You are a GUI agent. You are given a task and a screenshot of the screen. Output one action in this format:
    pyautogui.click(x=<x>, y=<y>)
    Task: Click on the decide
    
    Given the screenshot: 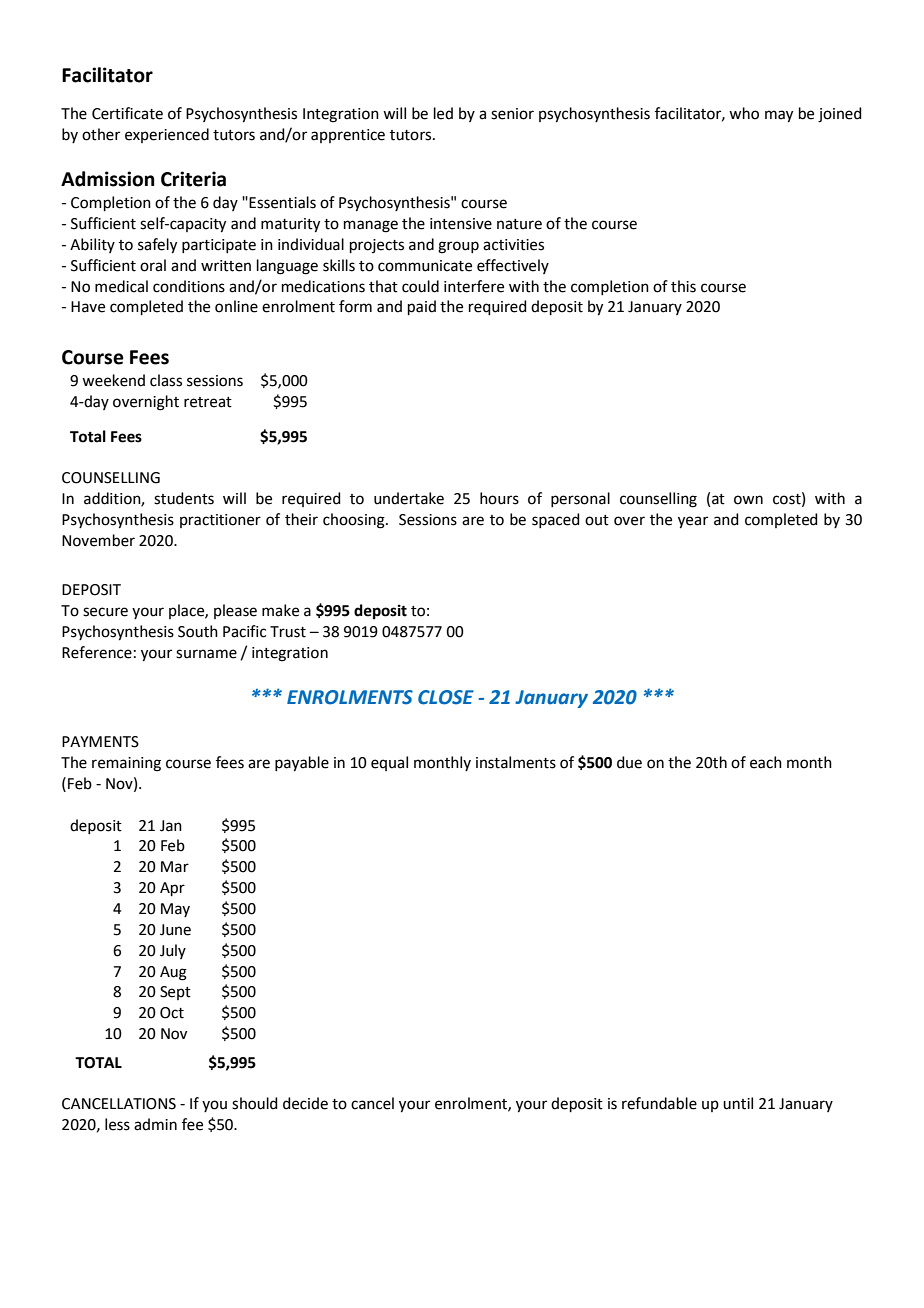 What is the action you would take?
    pyautogui.click(x=305, y=1103)
